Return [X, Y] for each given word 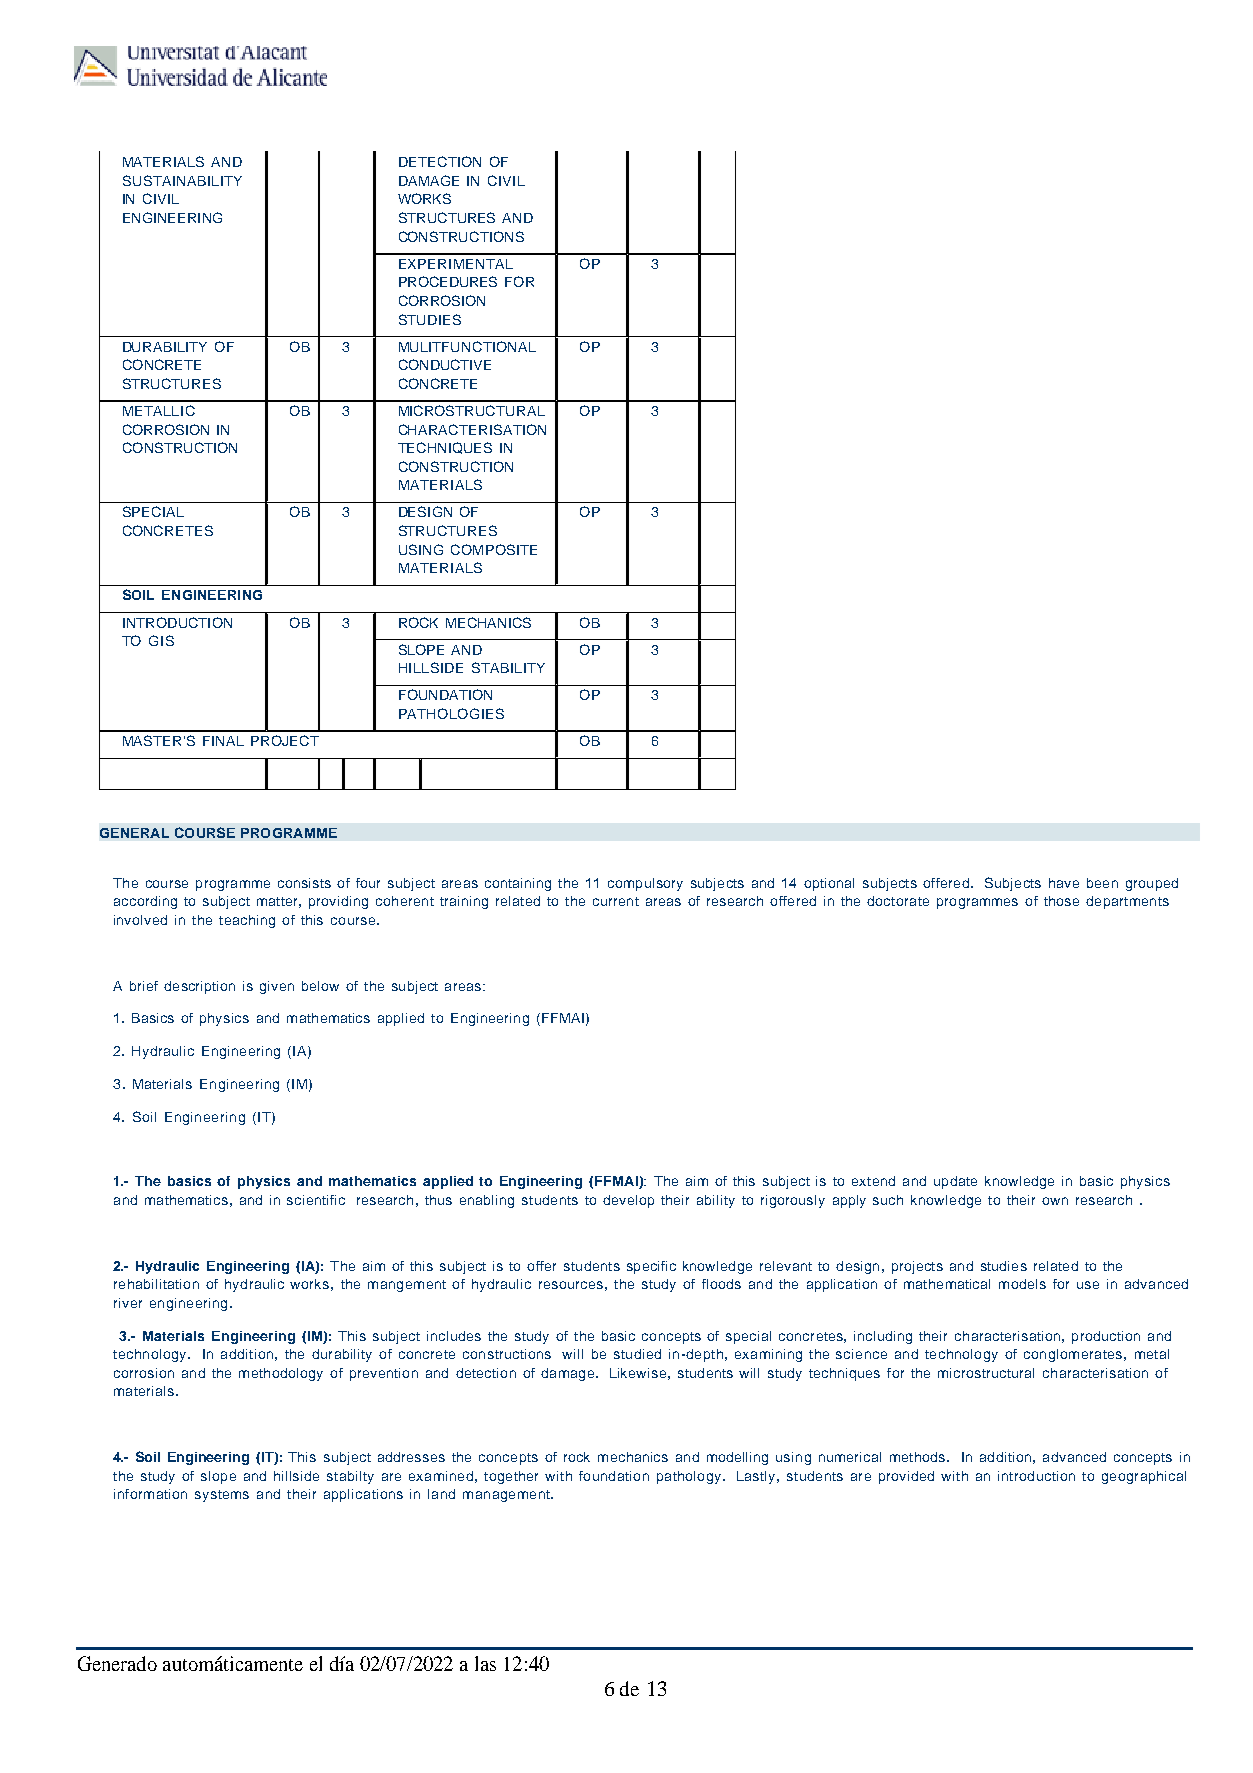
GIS [161, 640]
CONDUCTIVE [445, 364]
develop [628, 1201]
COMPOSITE [494, 549]
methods [919, 1457]
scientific [316, 1200]
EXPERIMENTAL [456, 264]
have [1064, 883]
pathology [690, 1477]
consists [304, 883]
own [1055, 1201]
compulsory [645, 884]
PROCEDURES [448, 281]
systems [222, 1496]
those [1061, 901]
